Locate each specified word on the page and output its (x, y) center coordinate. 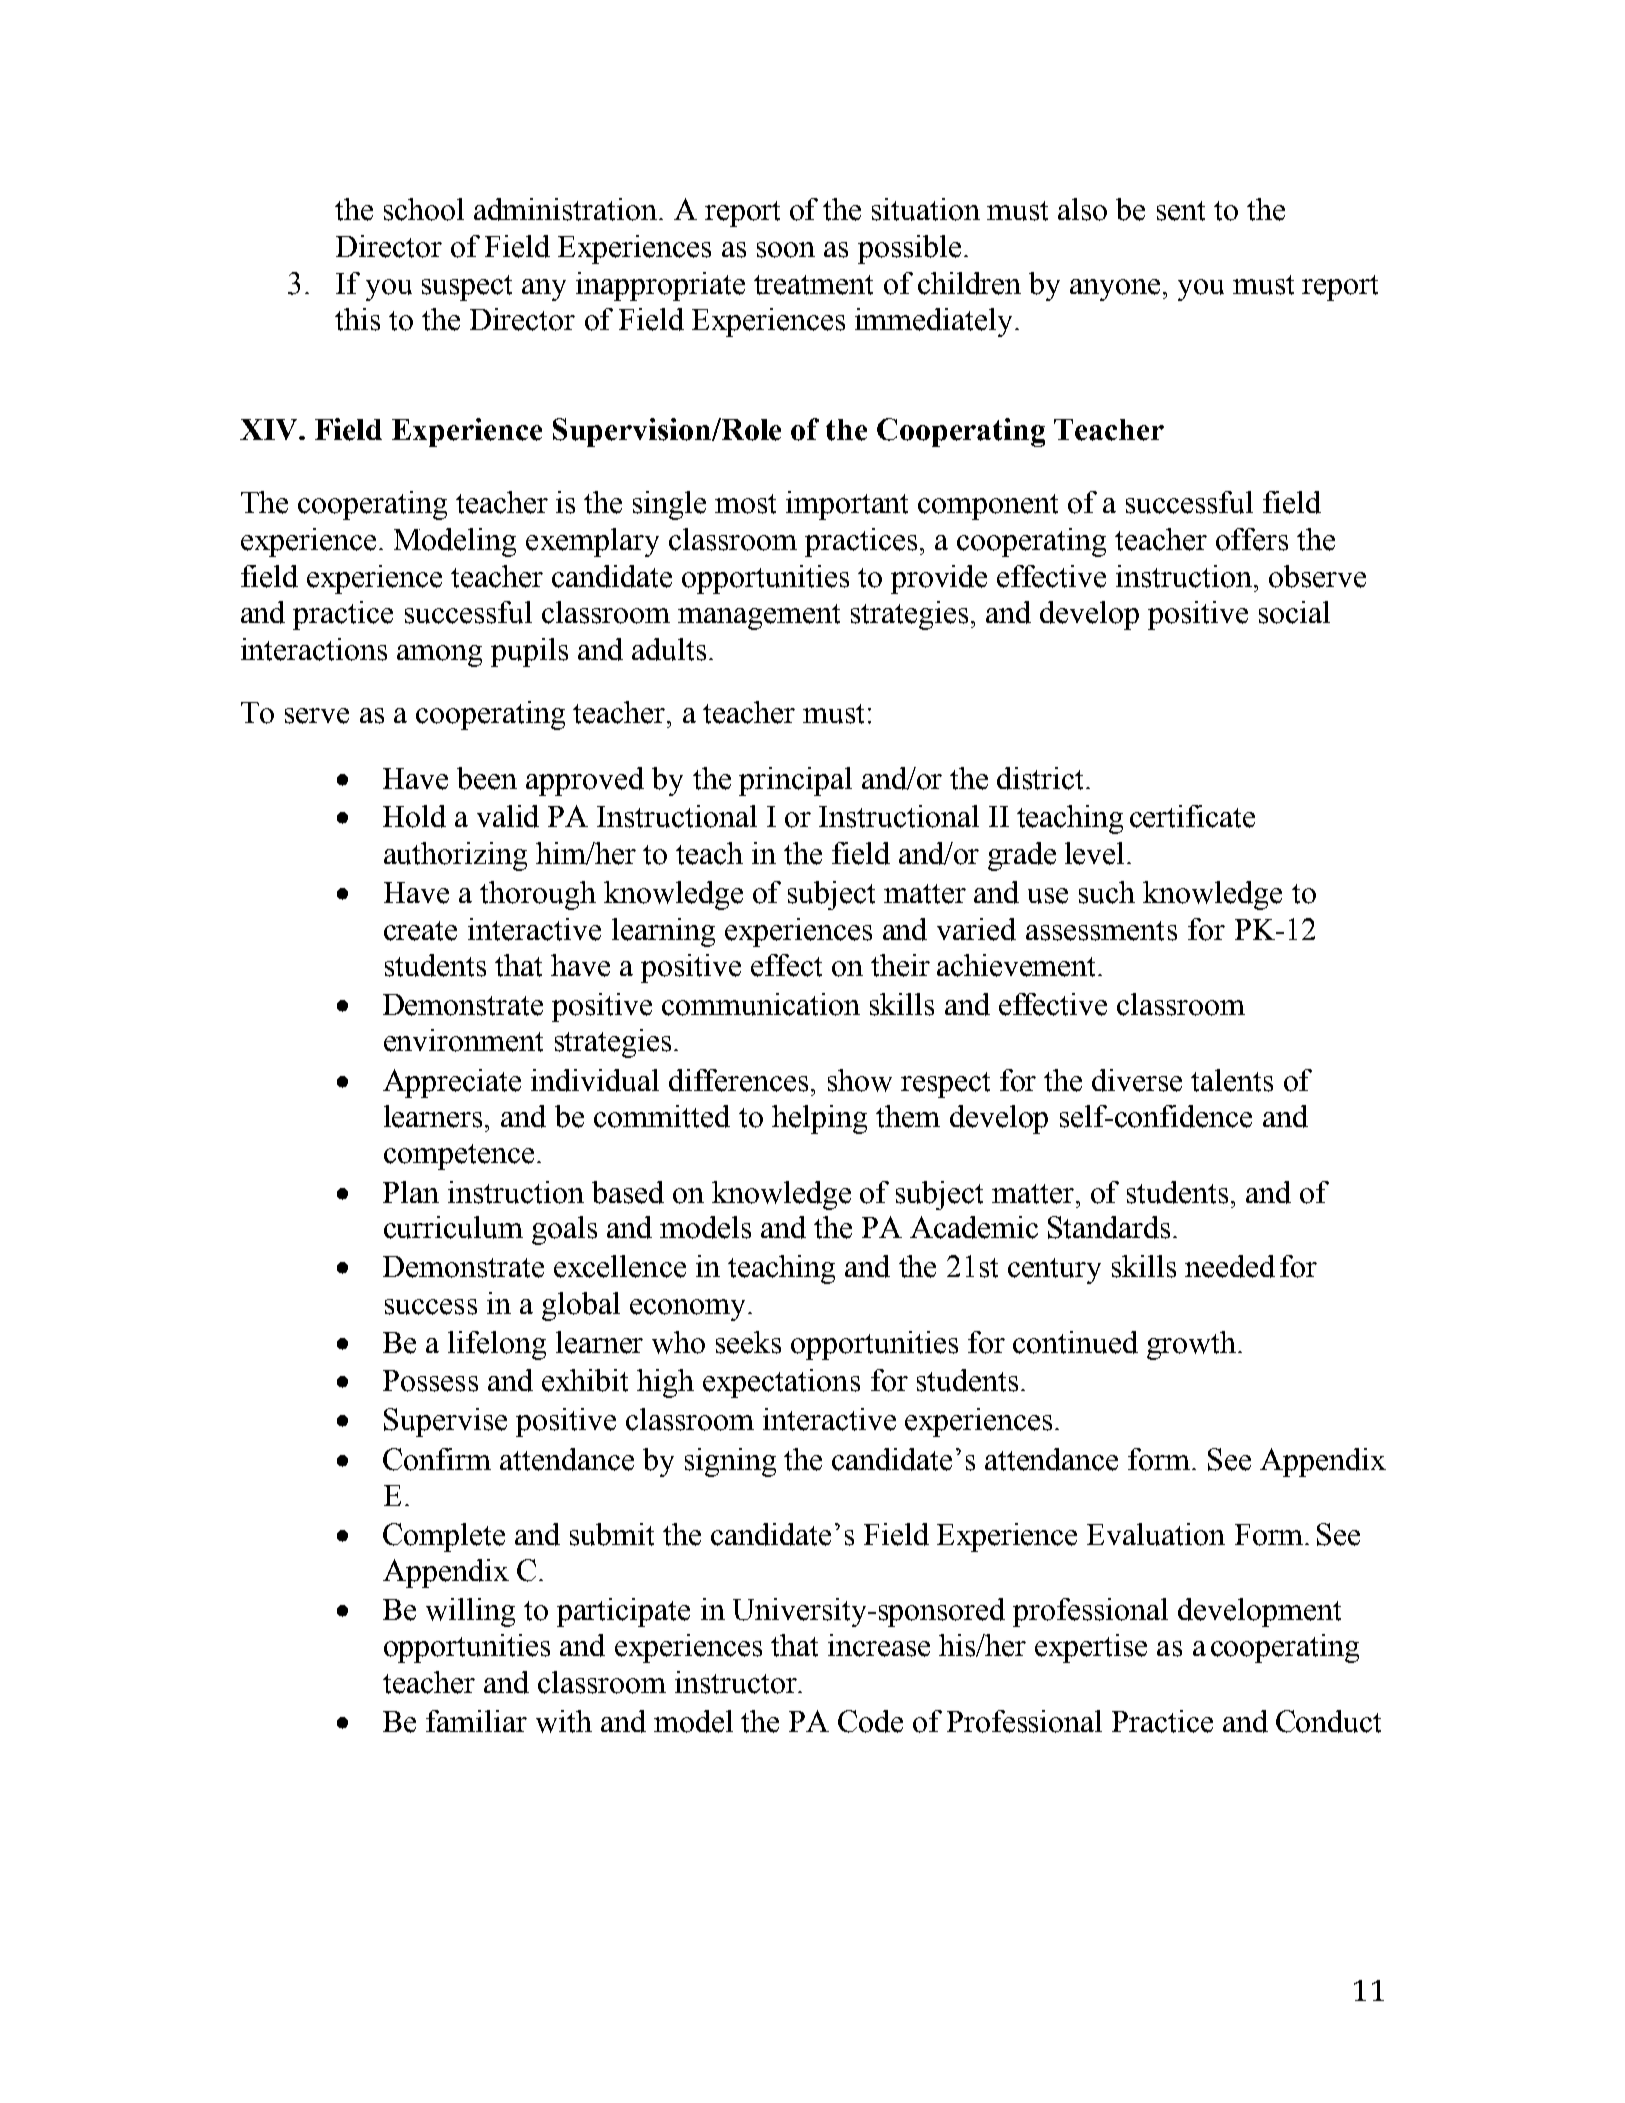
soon (786, 250)
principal (795, 781)
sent (1181, 211)
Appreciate (452, 1083)
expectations (781, 1383)
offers (1252, 539)
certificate (1192, 816)
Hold (414, 816)
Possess (430, 1381)
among (439, 656)
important (847, 505)
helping (819, 1119)
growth (1193, 1345)
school (424, 209)
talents (1232, 1080)
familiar (476, 1721)
